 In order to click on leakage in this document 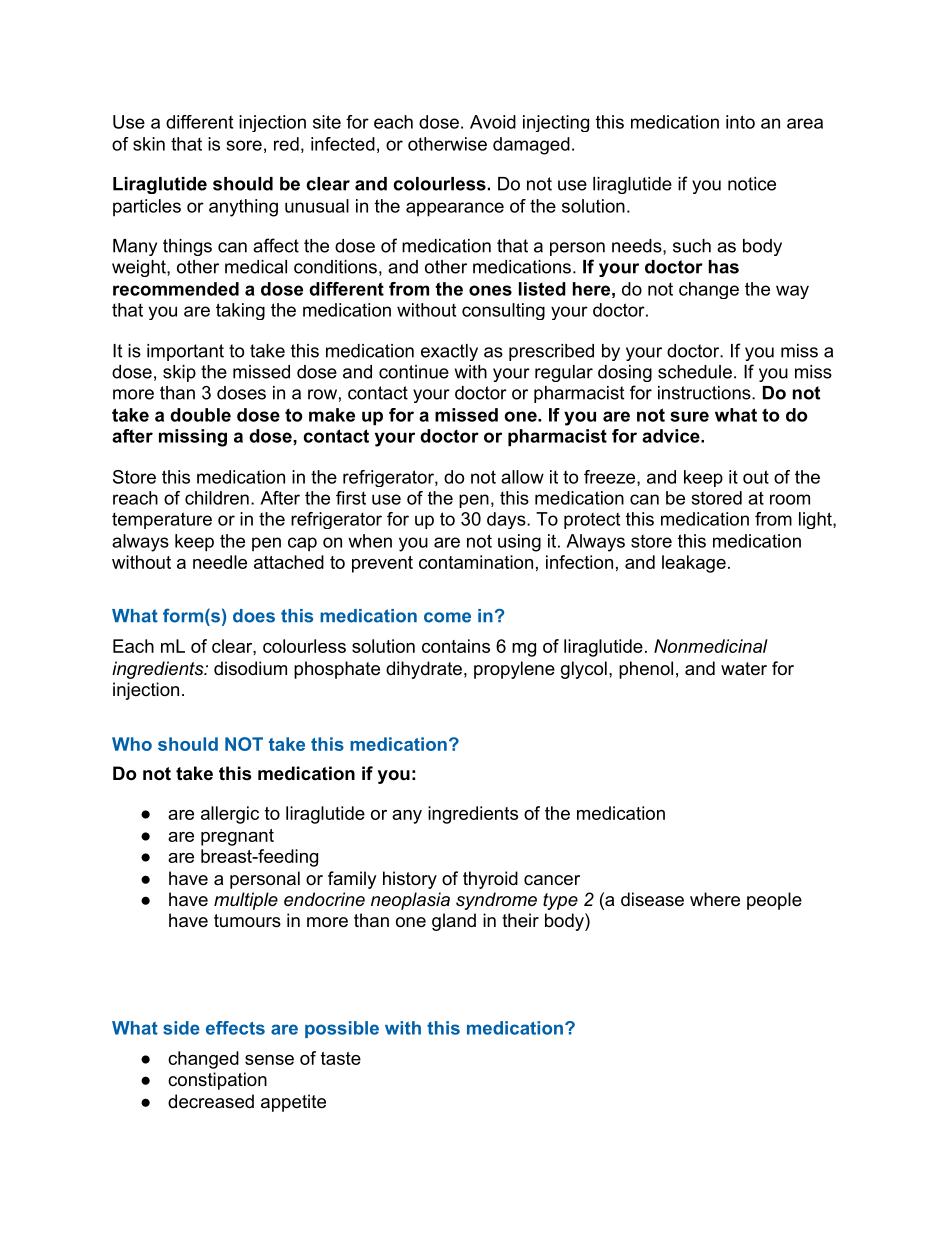, I will do `click(694, 564)`.
